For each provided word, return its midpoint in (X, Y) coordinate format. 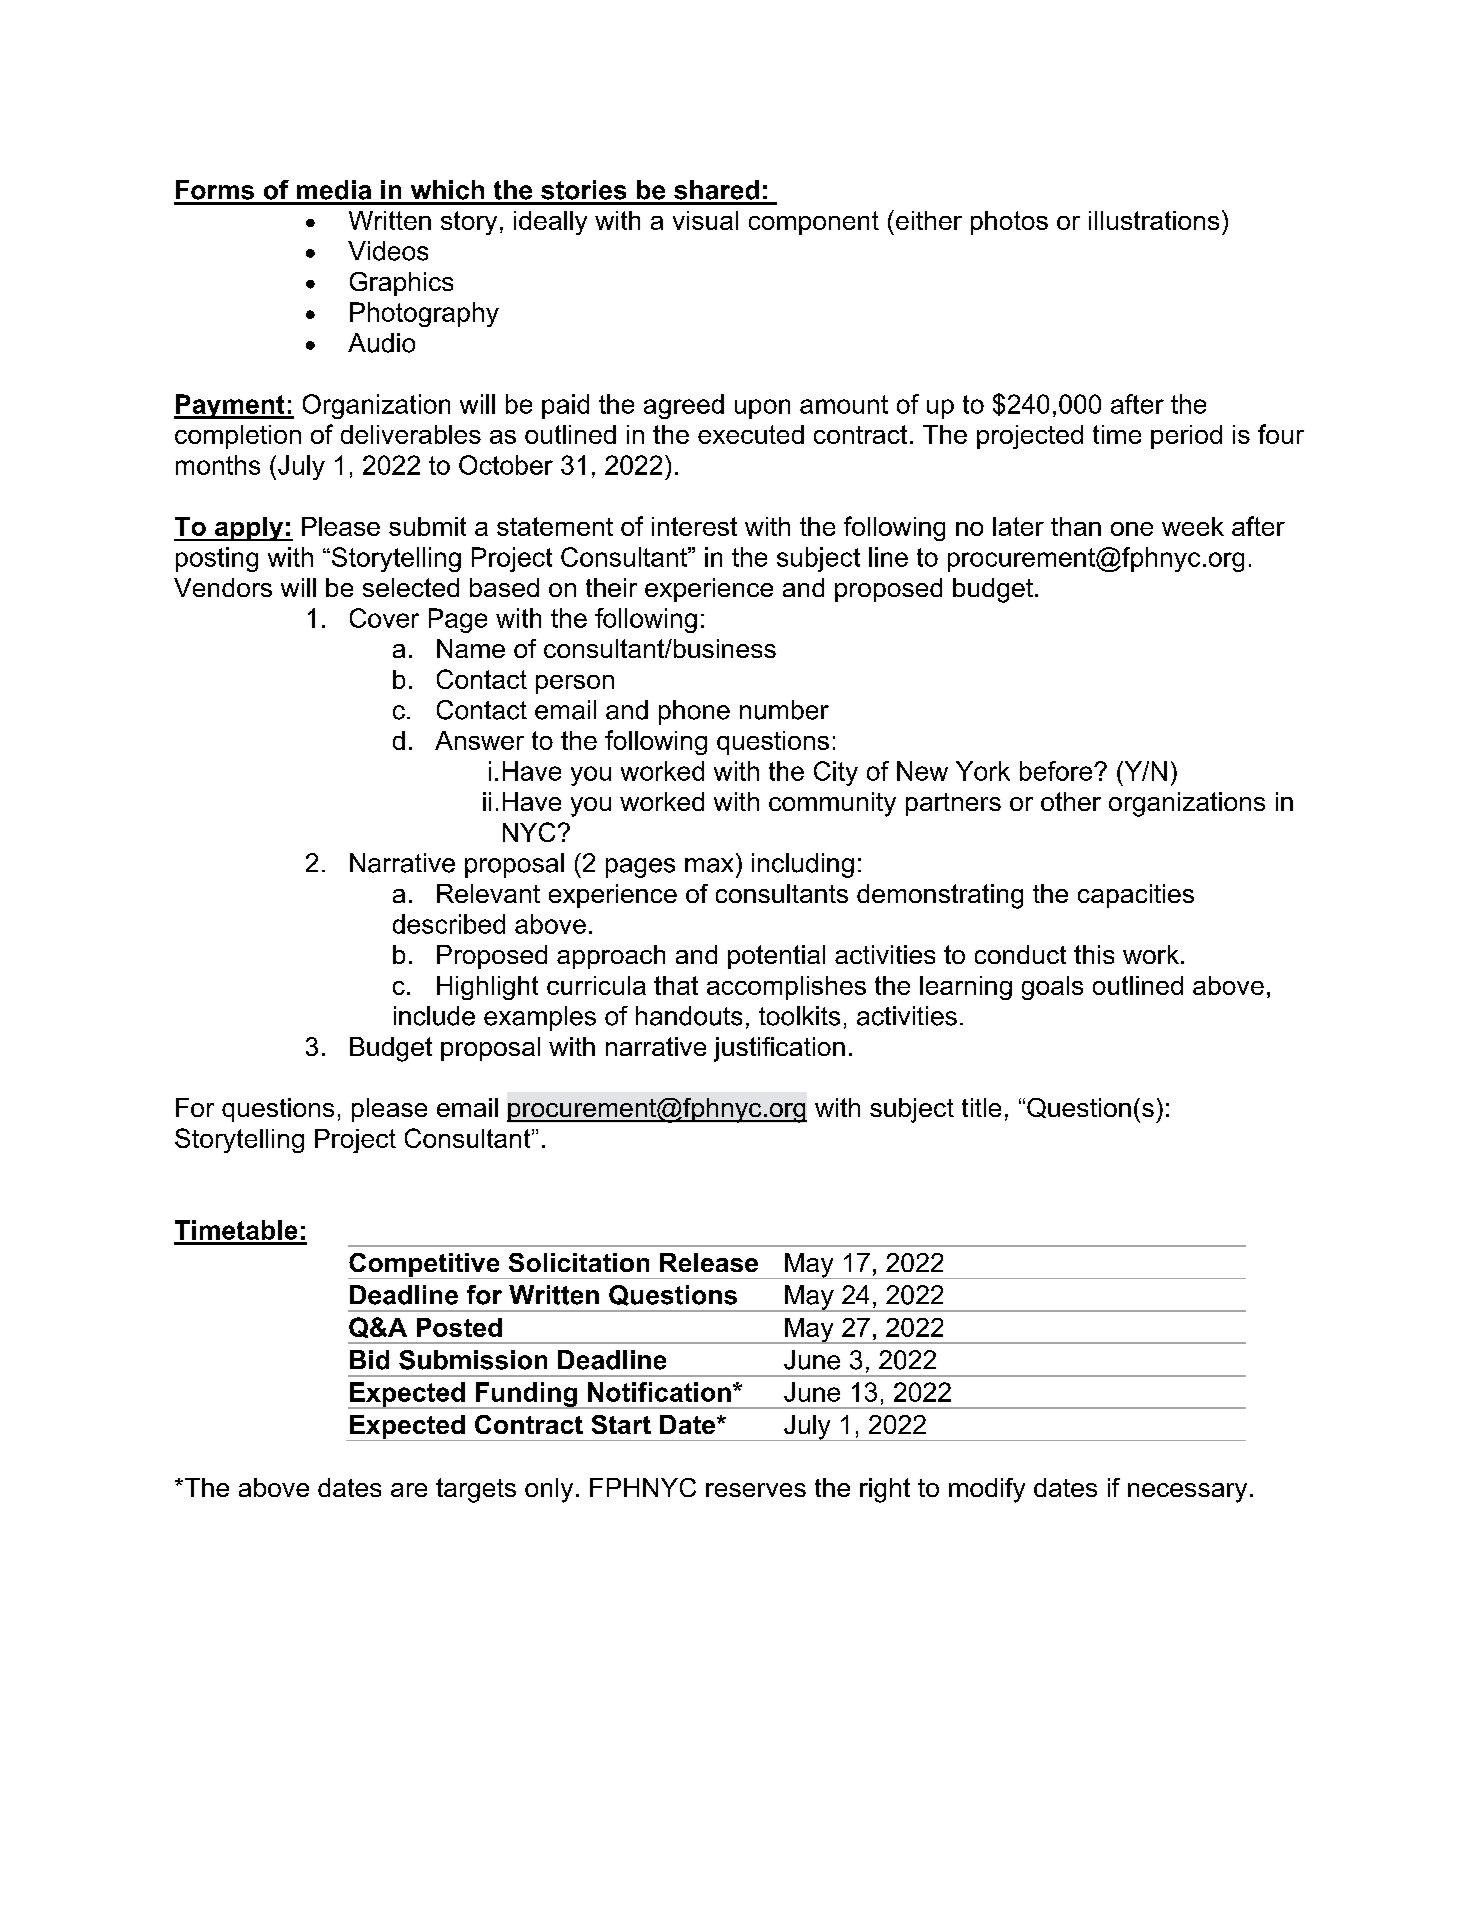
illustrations (1154, 220)
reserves (756, 1490)
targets (476, 1490)
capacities (1136, 896)
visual (705, 220)
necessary (1187, 1493)
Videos (388, 251)
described (449, 924)
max (709, 865)
